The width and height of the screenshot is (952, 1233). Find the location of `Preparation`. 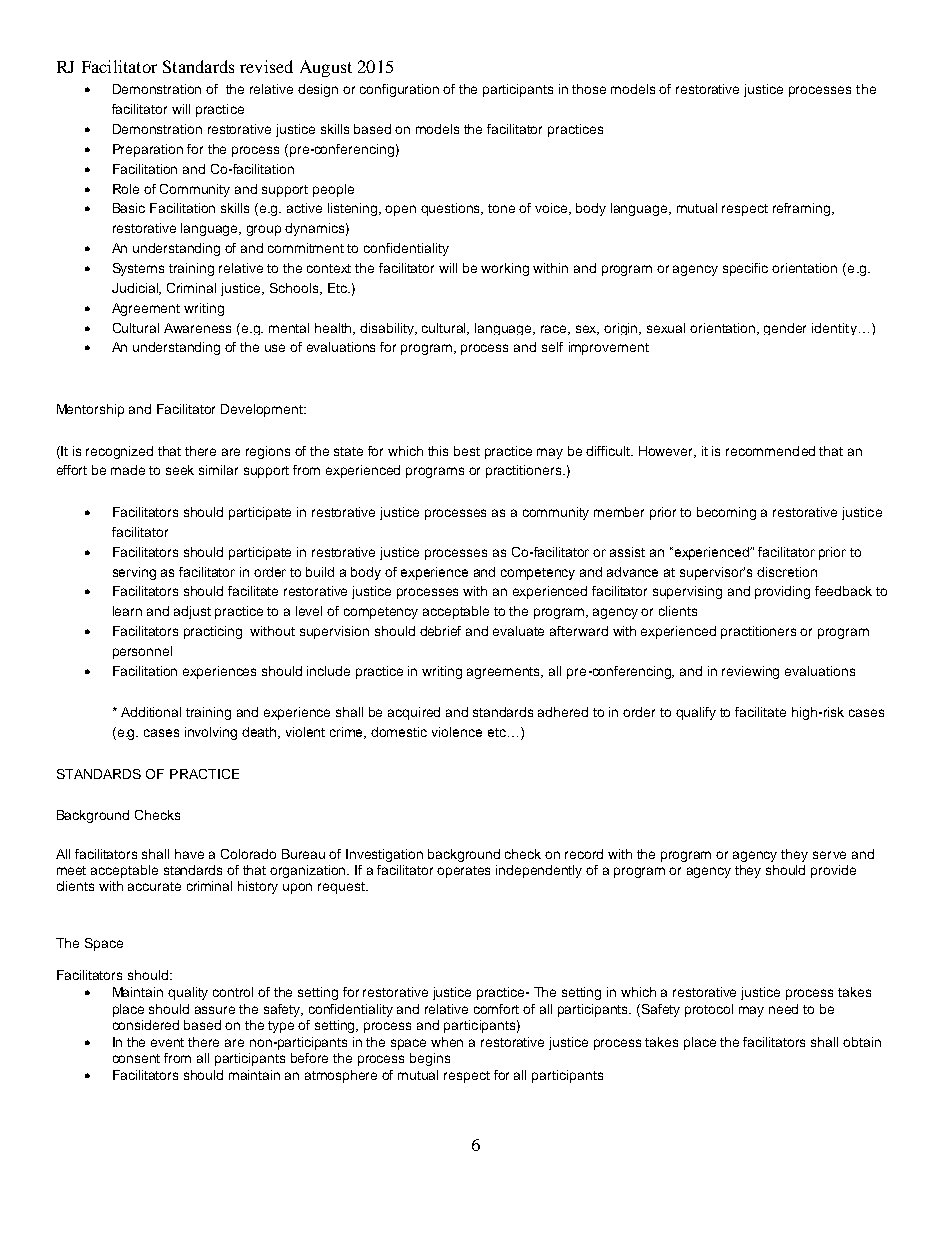

Preparation is located at coordinates (148, 150).
